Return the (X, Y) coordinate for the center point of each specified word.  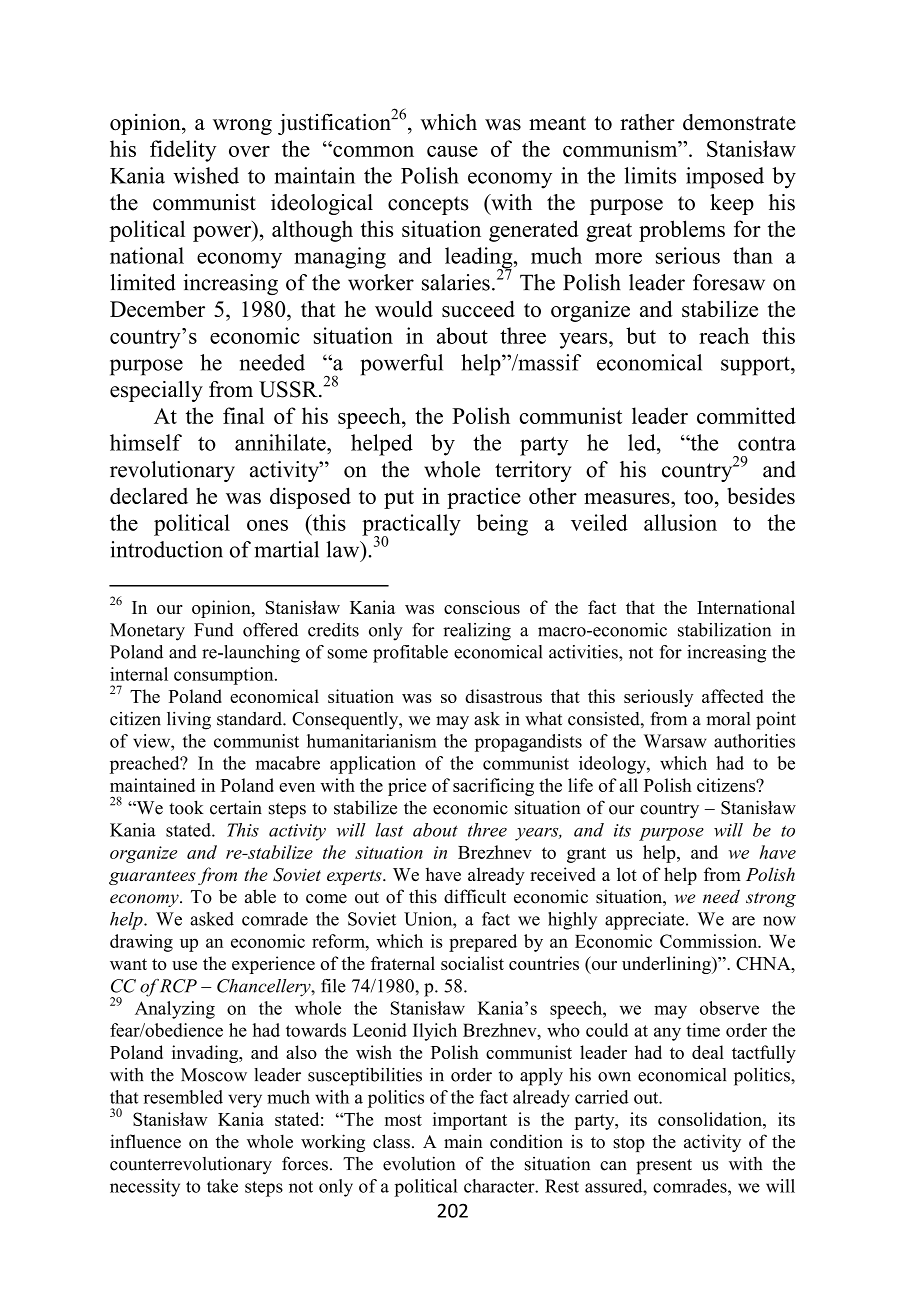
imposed (725, 178)
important (470, 1121)
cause (452, 151)
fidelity (183, 151)
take (222, 1186)
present (664, 1167)
